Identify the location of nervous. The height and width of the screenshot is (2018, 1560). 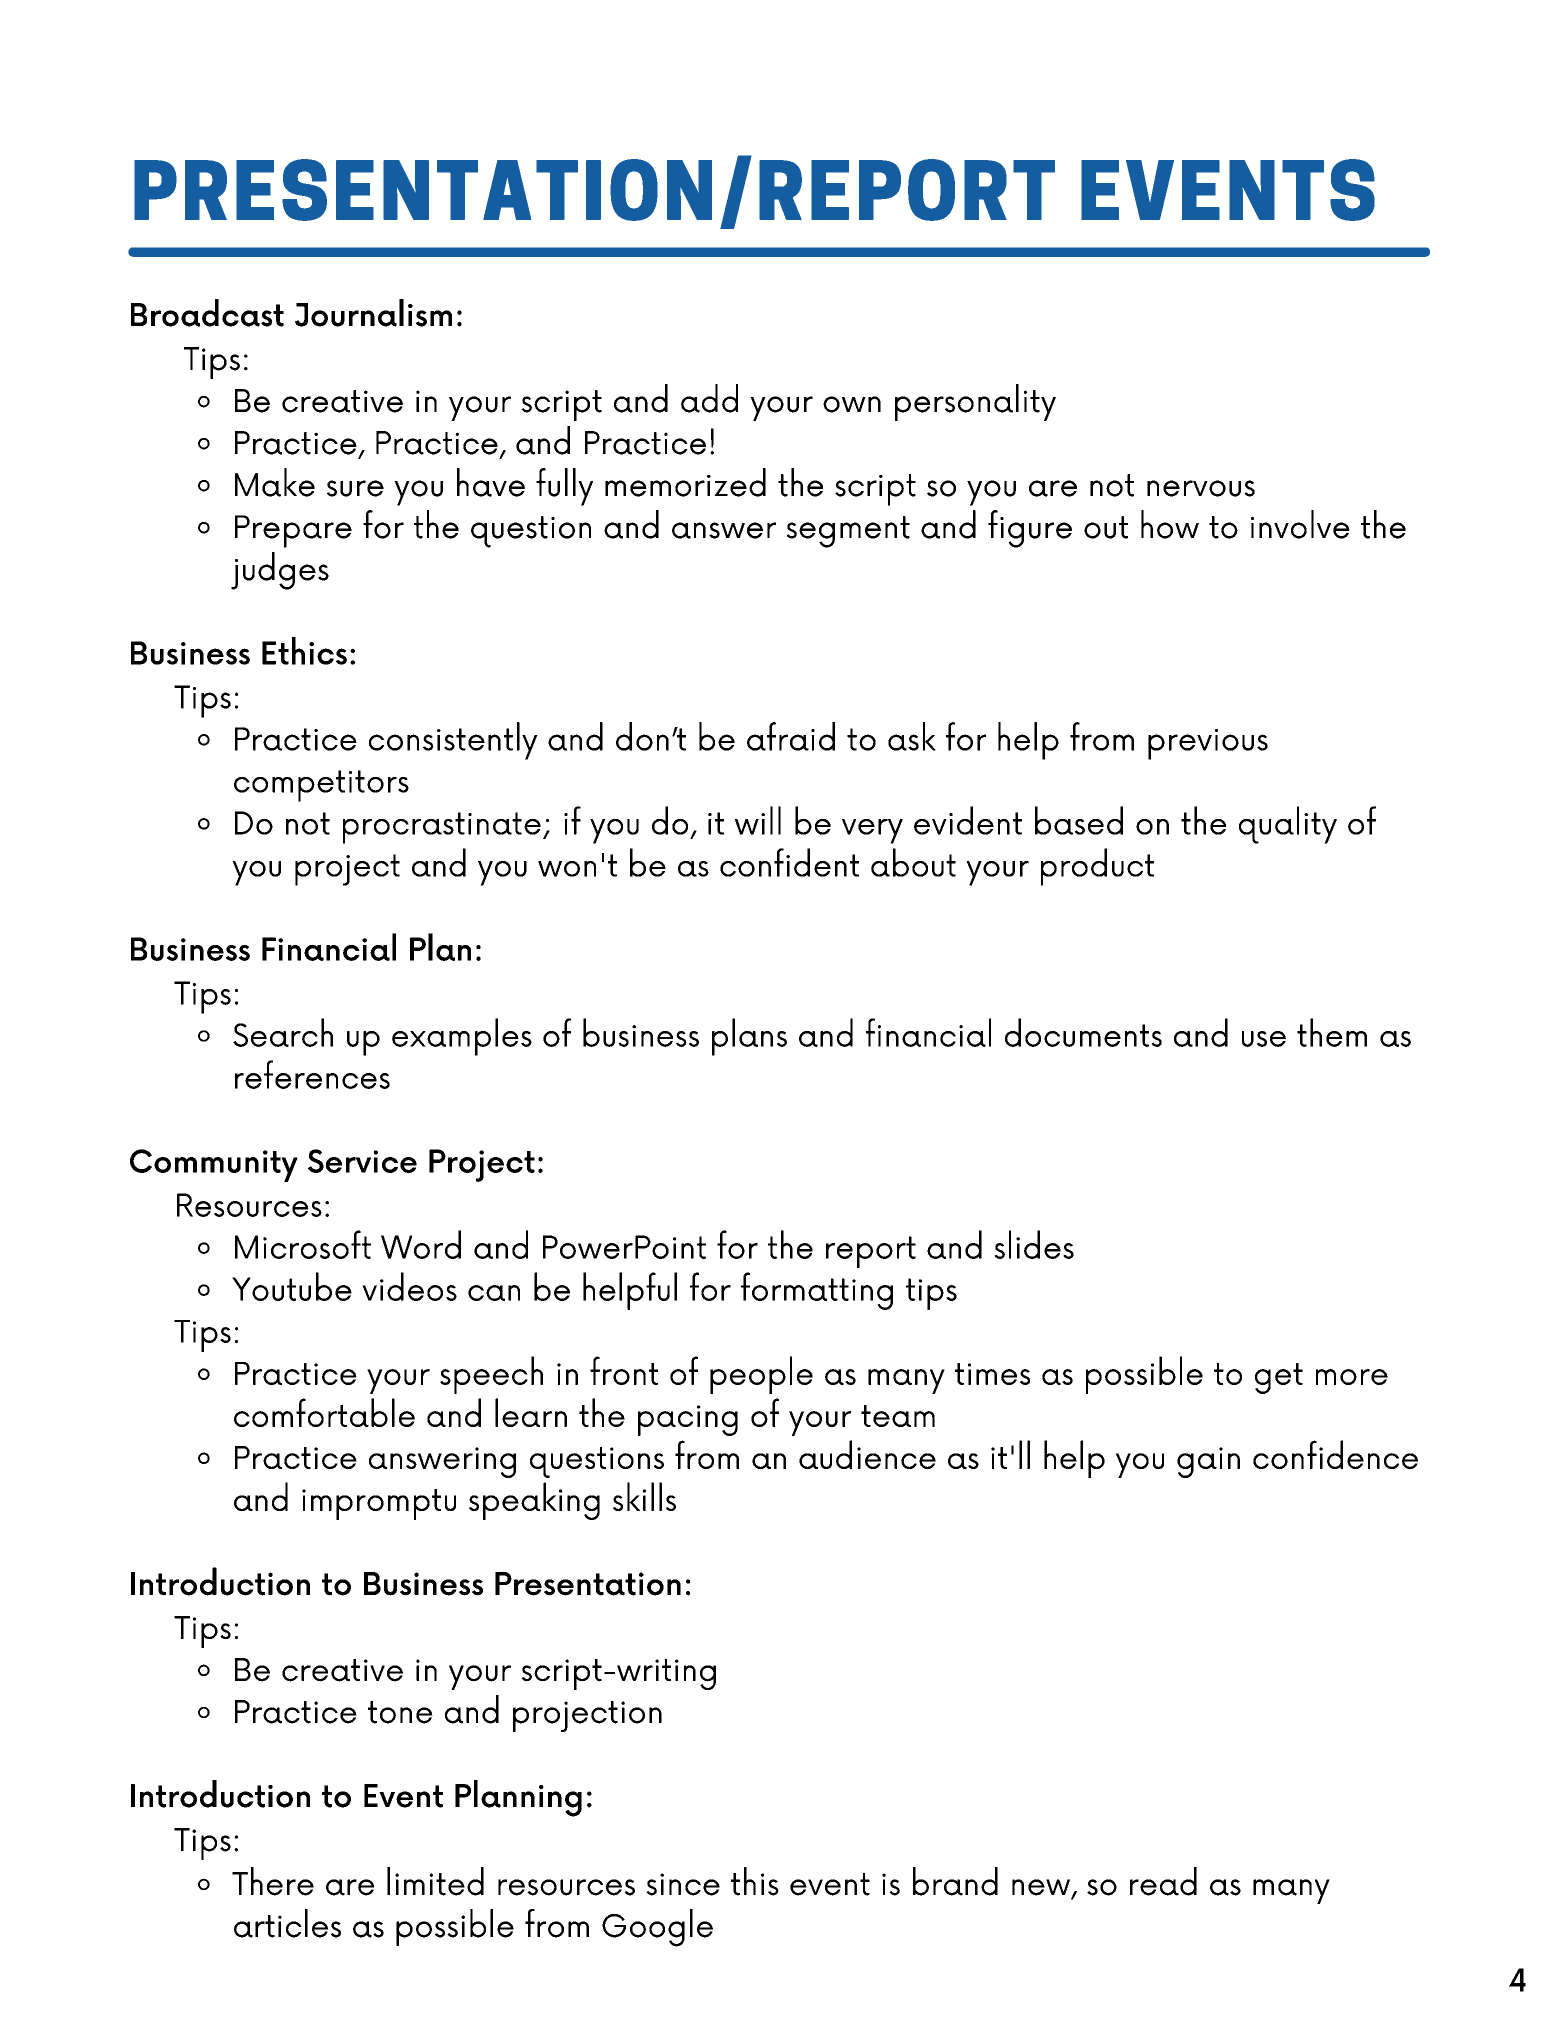
(1201, 488).
